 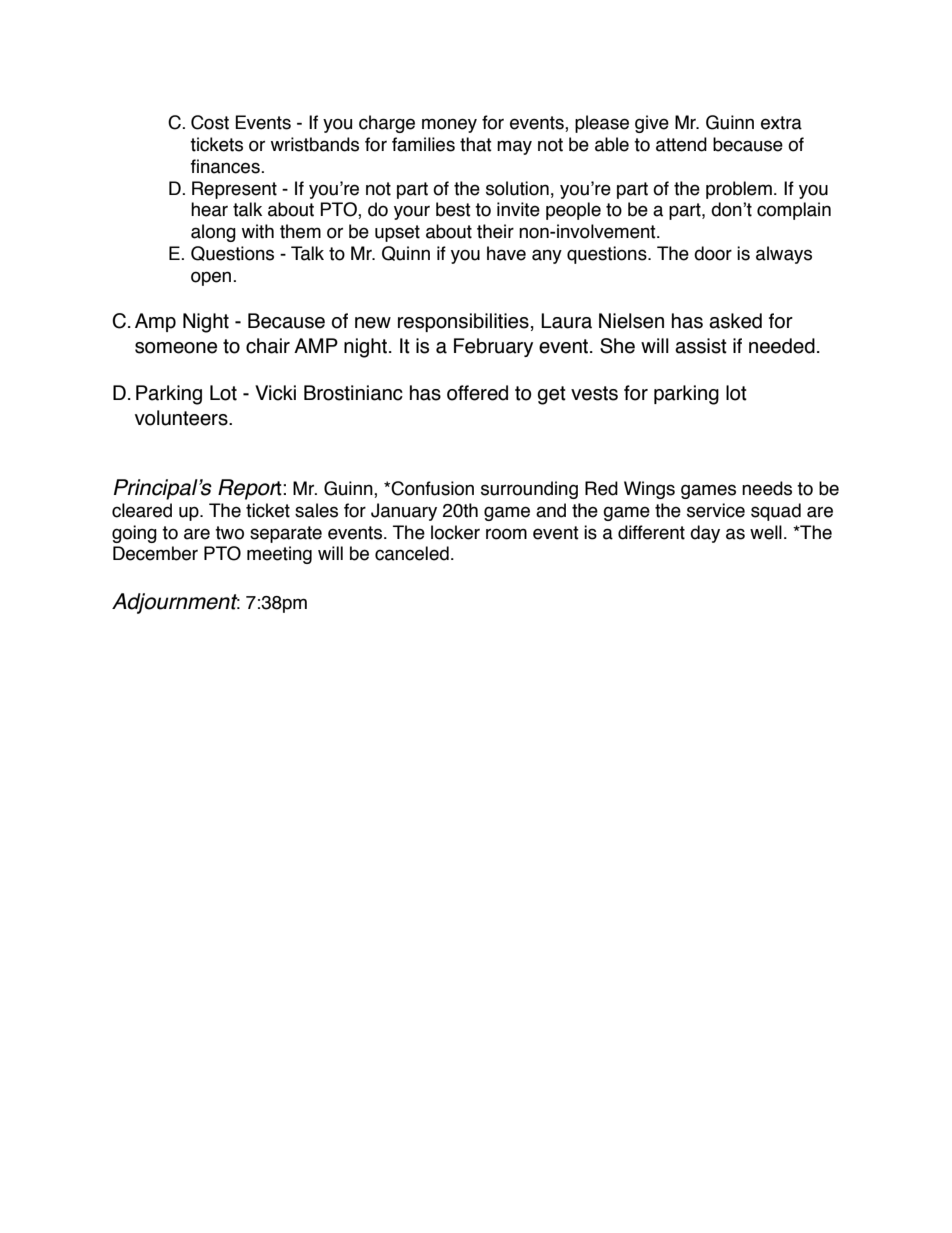 I want to click on that, so click(x=476, y=144).
